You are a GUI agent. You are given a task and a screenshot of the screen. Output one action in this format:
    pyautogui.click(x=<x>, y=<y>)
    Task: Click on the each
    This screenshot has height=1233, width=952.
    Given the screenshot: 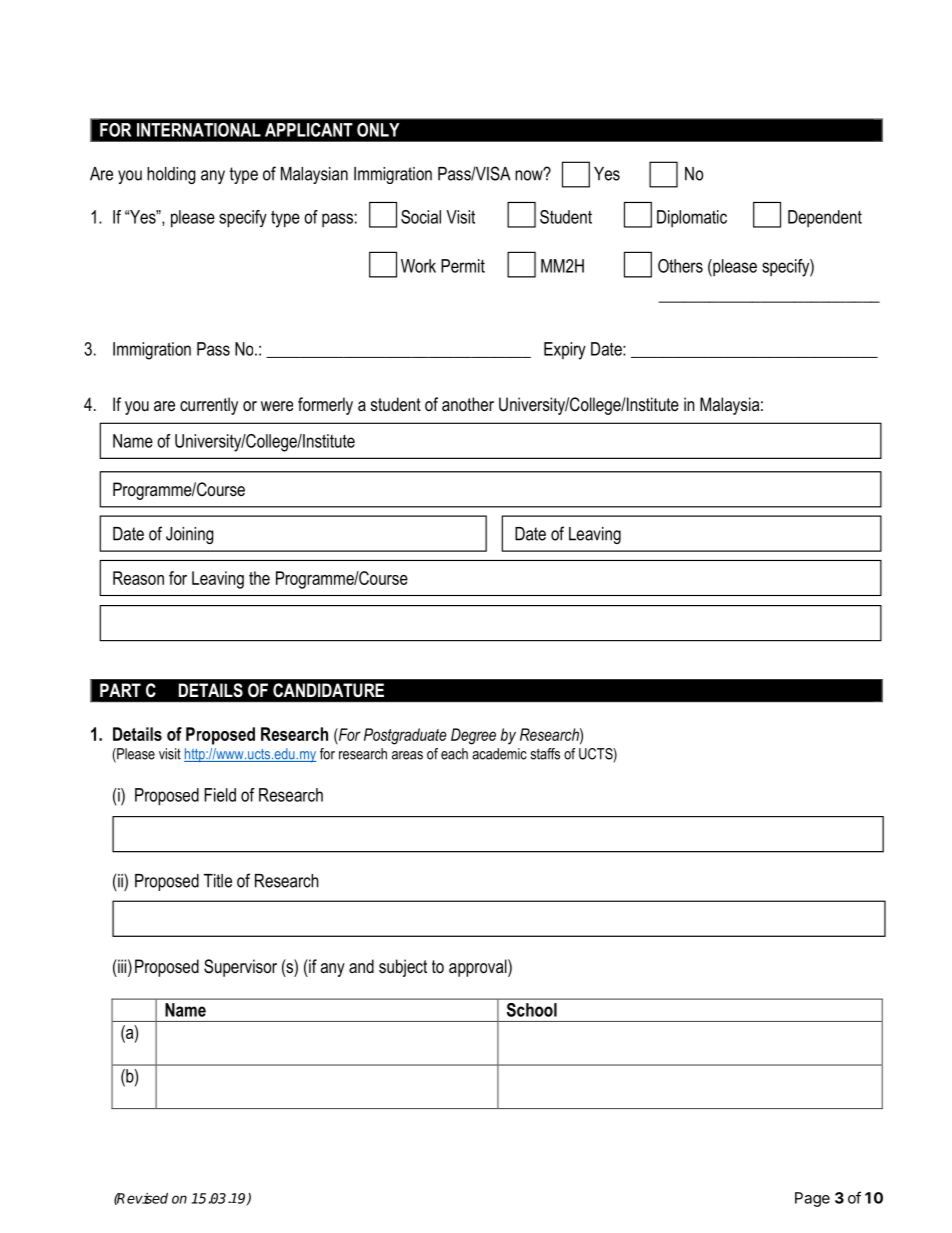 What is the action you would take?
    pyautogui.click(x=454, y=754)
